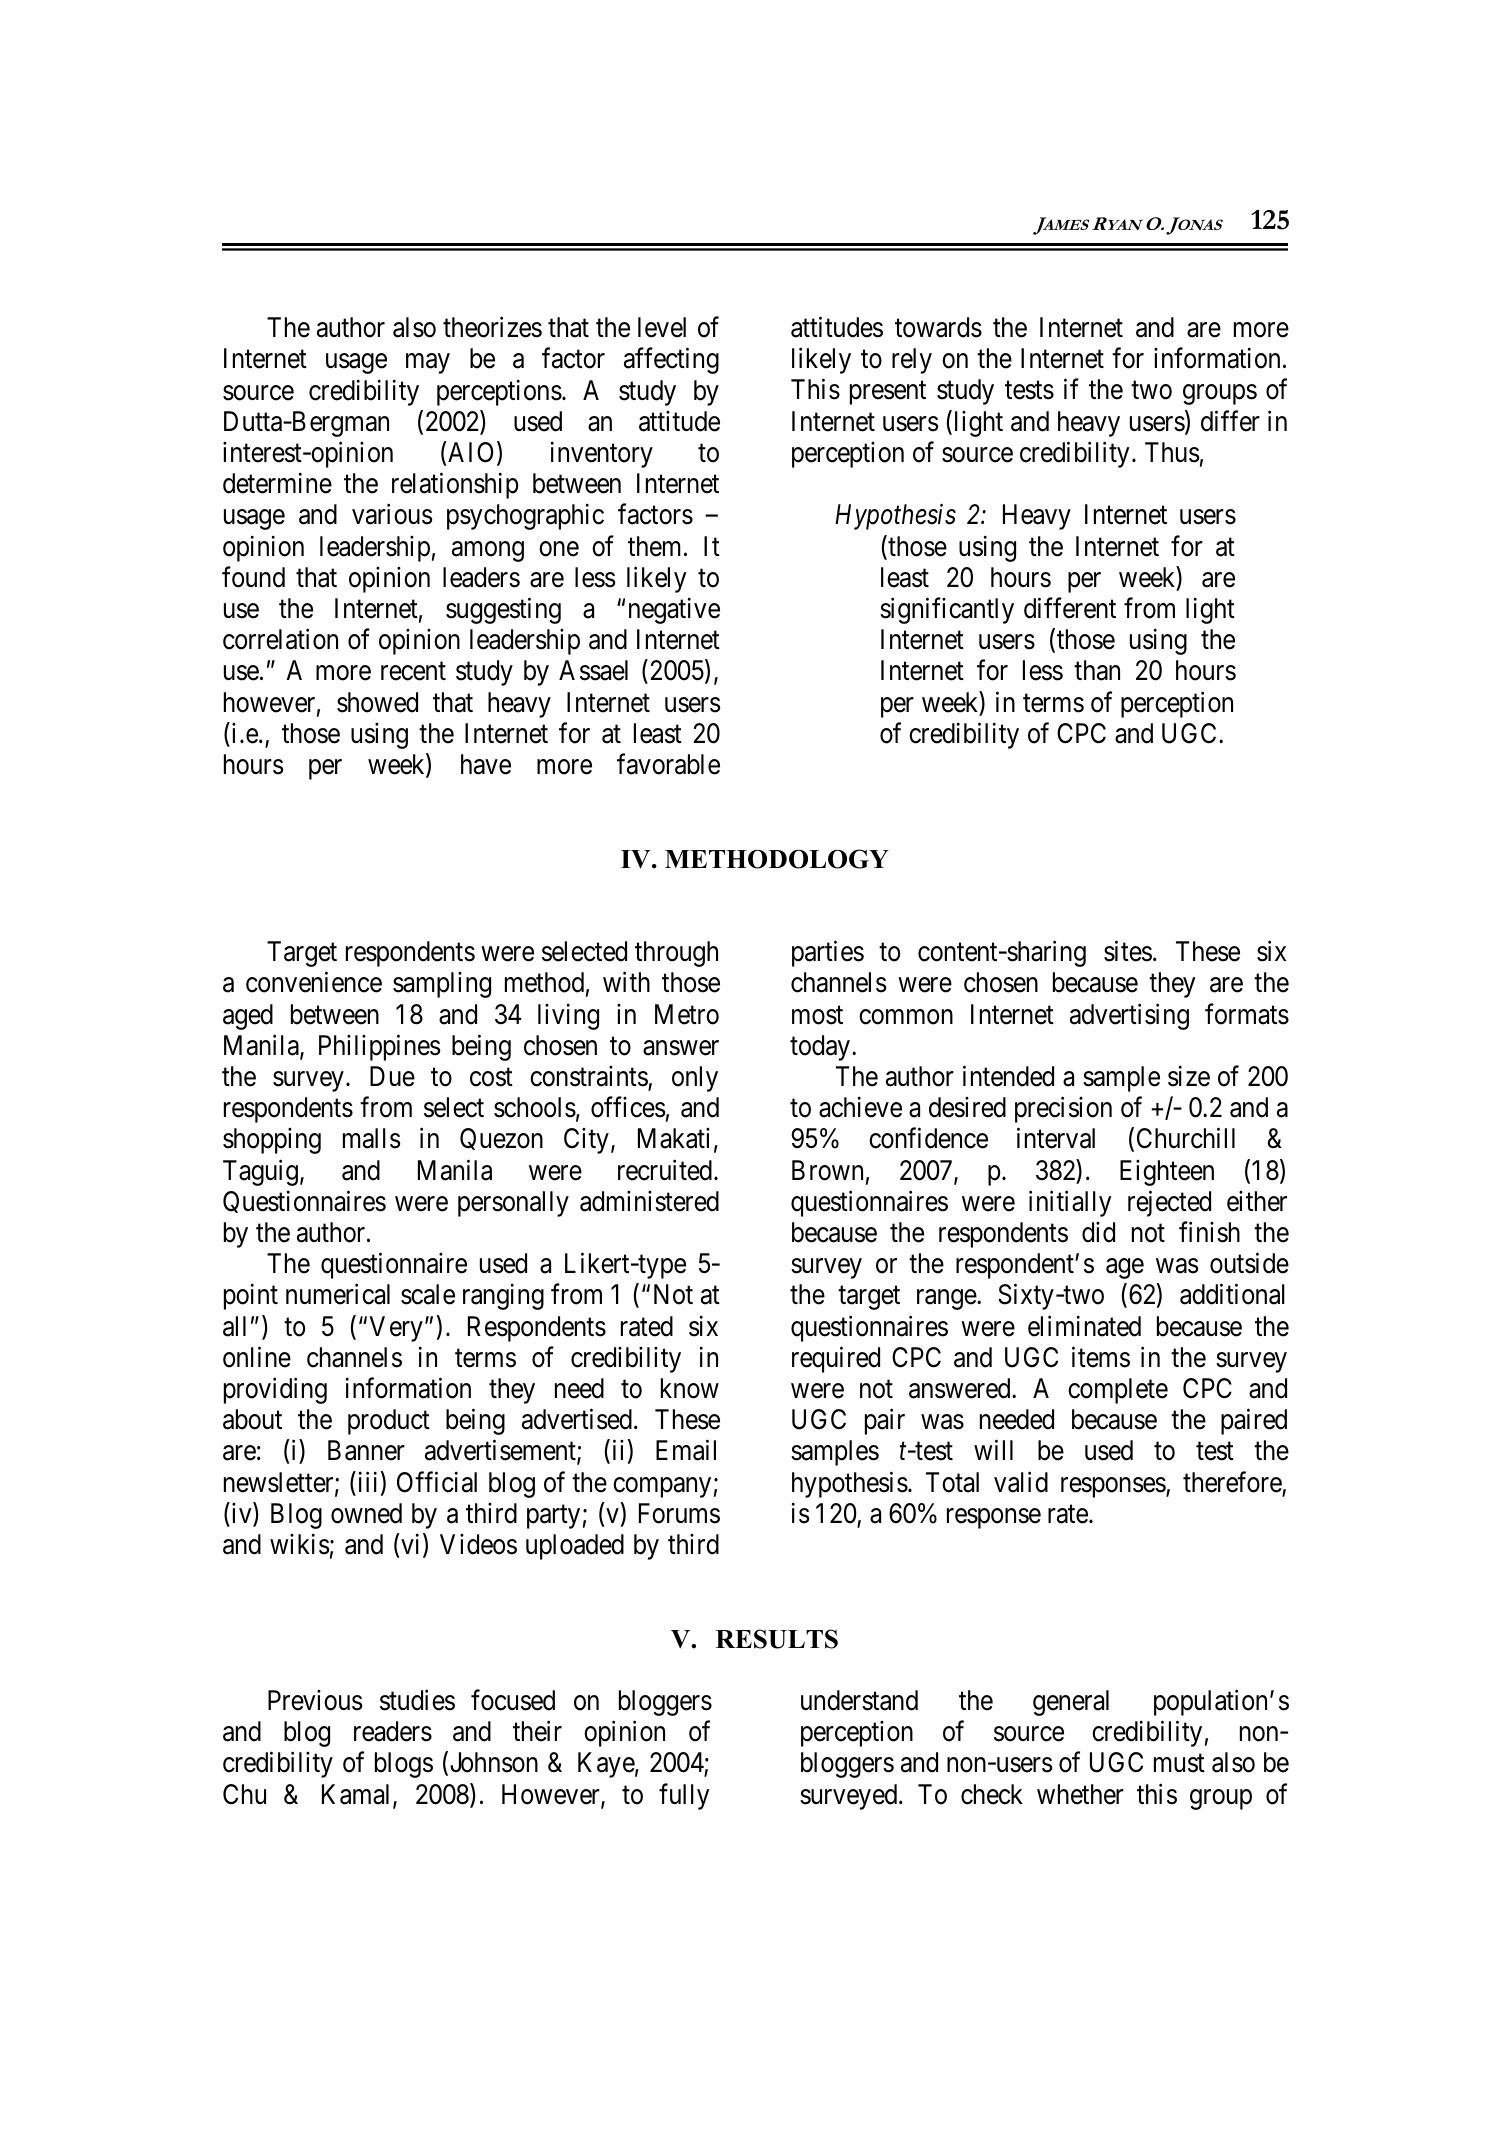 The height and width of the document is (2136, 1510). I want to click on Philippines, so click(380, 1047).
